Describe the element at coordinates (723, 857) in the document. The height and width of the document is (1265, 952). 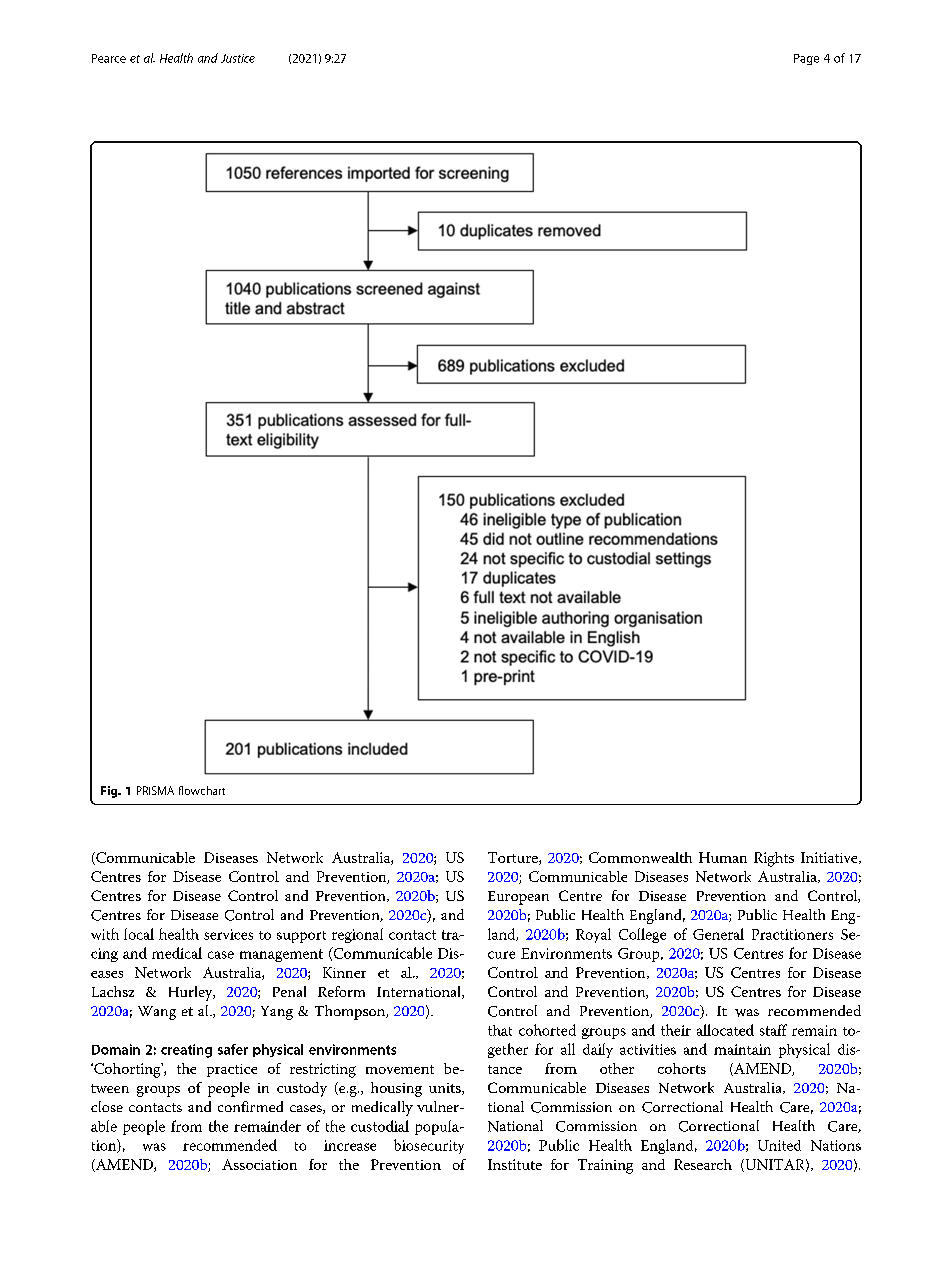
I see `Human` at that location.
